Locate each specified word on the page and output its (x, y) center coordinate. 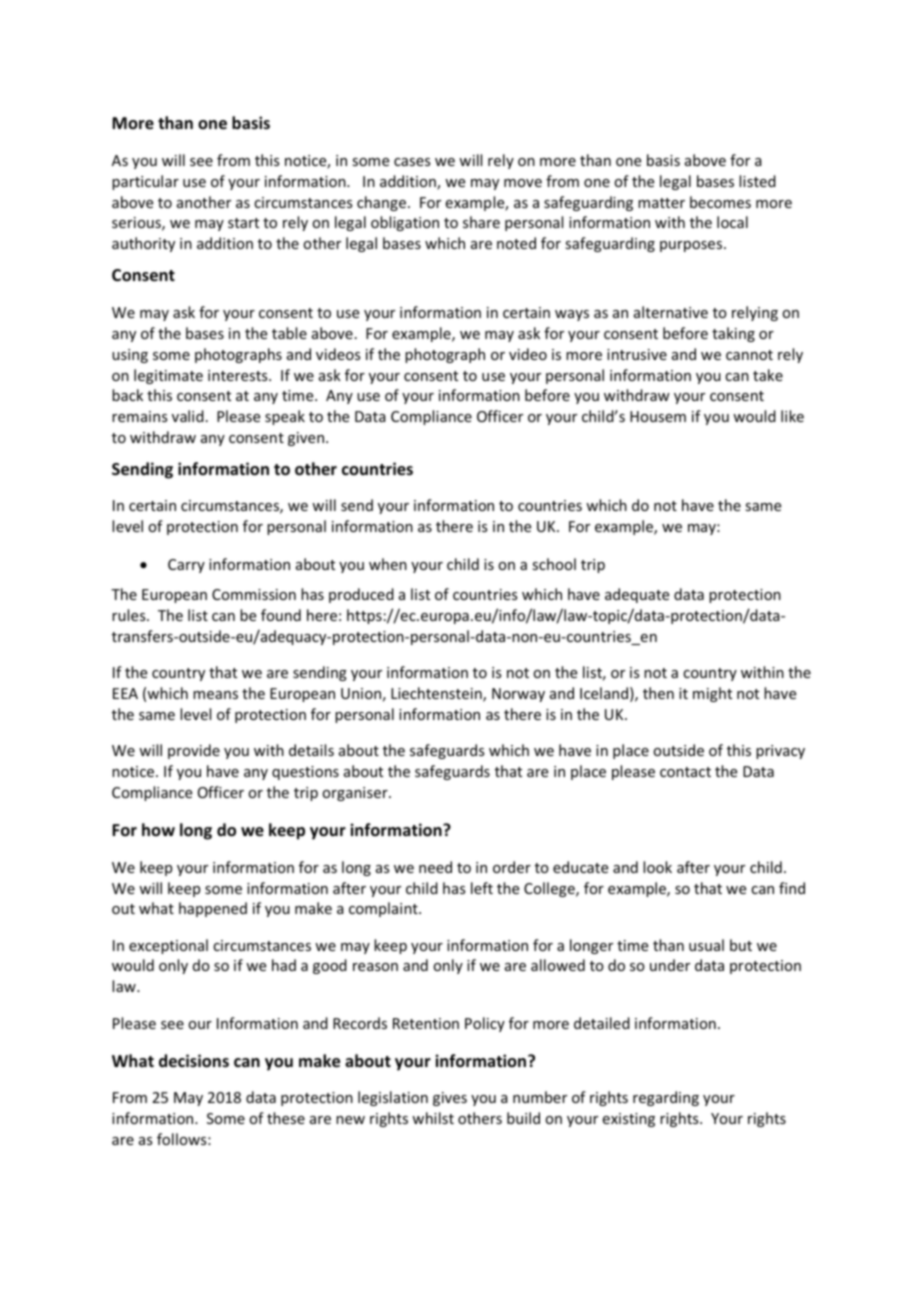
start (243, 223)
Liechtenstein (437, 694)
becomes (720, 202)
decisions (194, 1061)
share (481, 222)
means (215, 695)
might (712, 694)
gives (450, 1099)
